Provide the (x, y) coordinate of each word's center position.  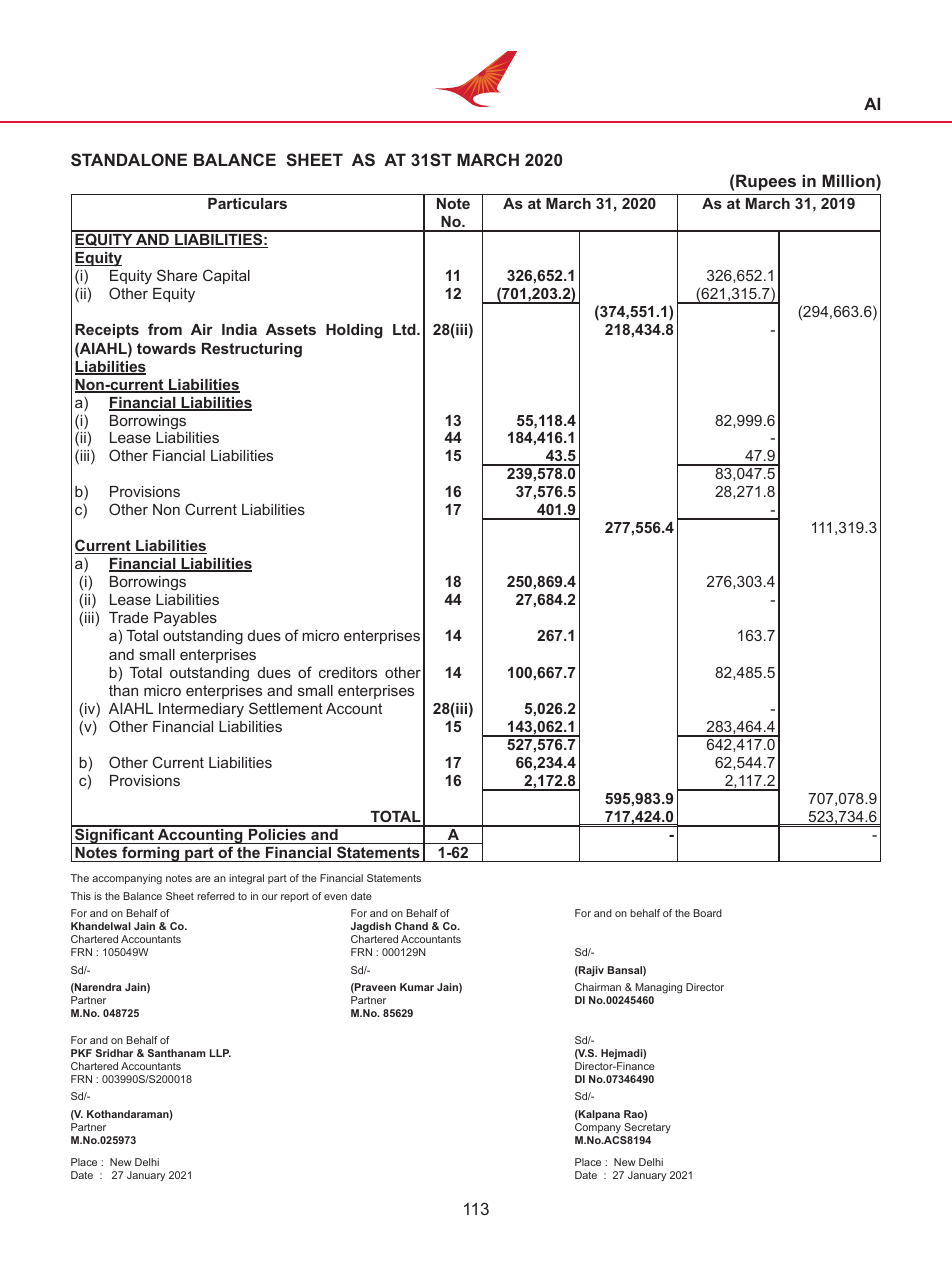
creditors (348, 672)
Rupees (766, 182)
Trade (128, 617)
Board (708, 913)
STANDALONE (129, 159)
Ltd (405, 329)
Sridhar (114, 1053)
